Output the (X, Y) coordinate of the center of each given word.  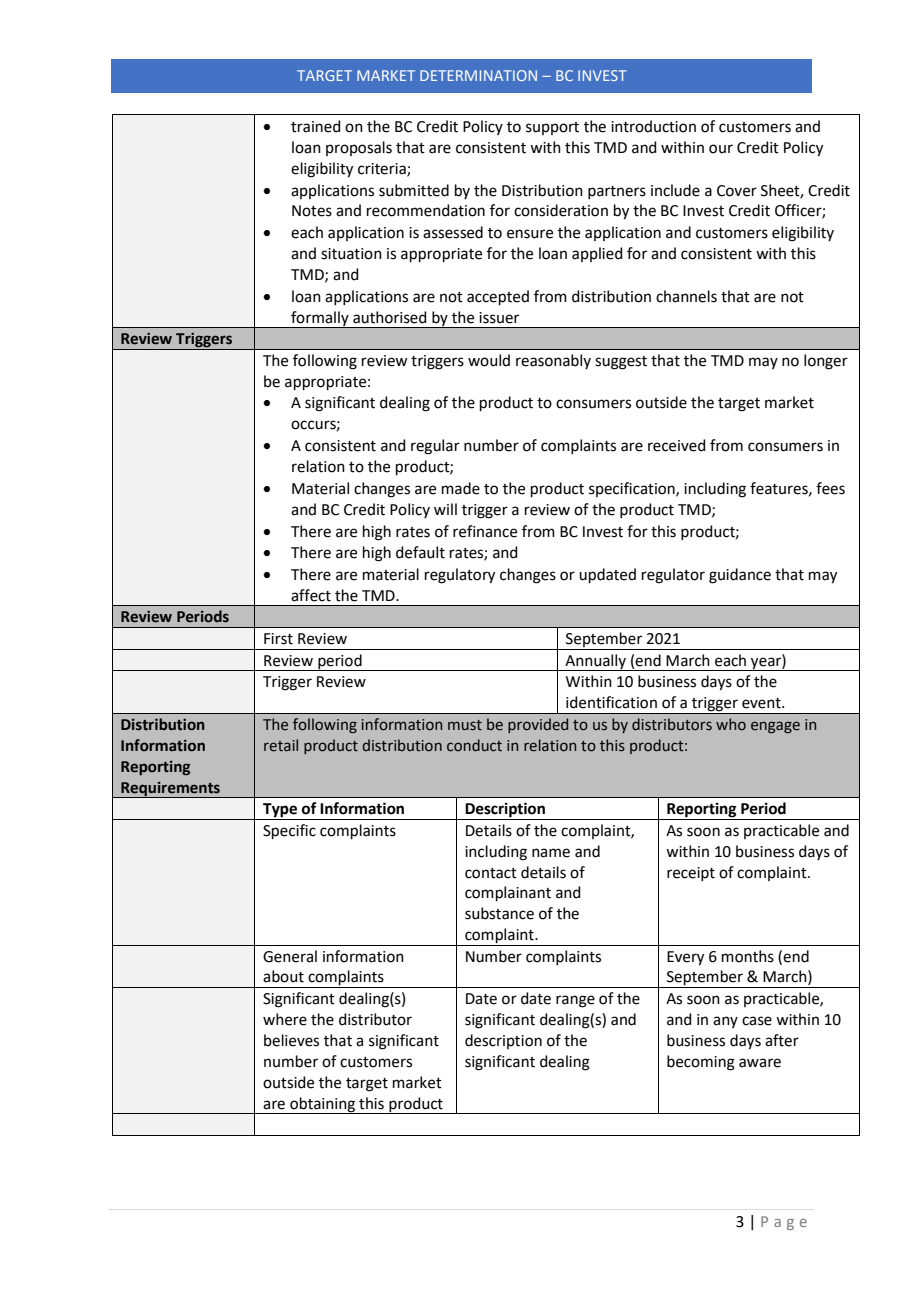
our (721, 149)
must (465, 725)
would (489, 360)
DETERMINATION (478, 75)
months (748, 956)
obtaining (322, 1105)
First (278, 639)
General (290, 956)
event (762, 703)
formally (320, 319)
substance (499, 913)
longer (826, 362)
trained (316, 126)
